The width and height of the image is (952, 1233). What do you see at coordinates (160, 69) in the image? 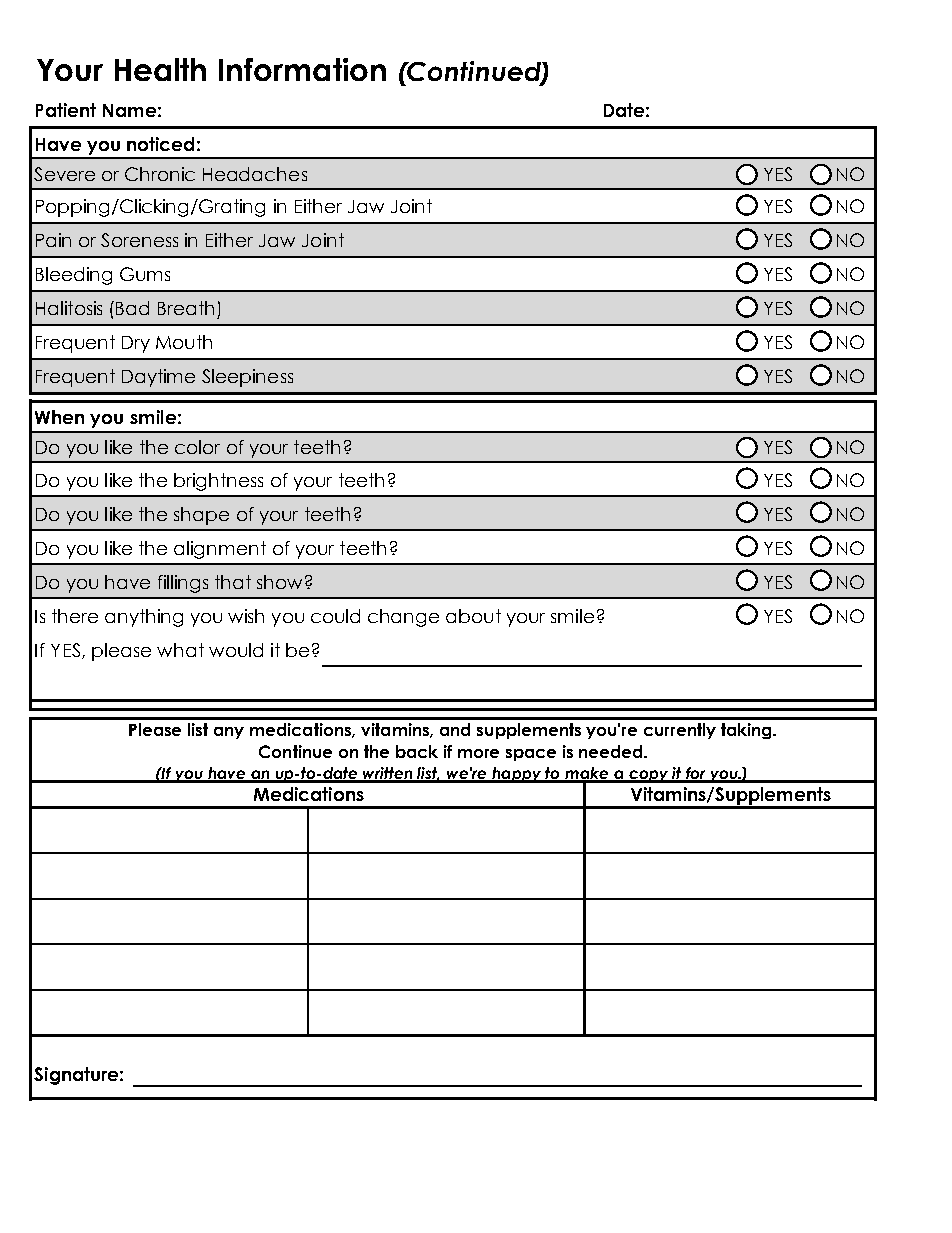
I see `Health` at bounding box center [160, 69].
